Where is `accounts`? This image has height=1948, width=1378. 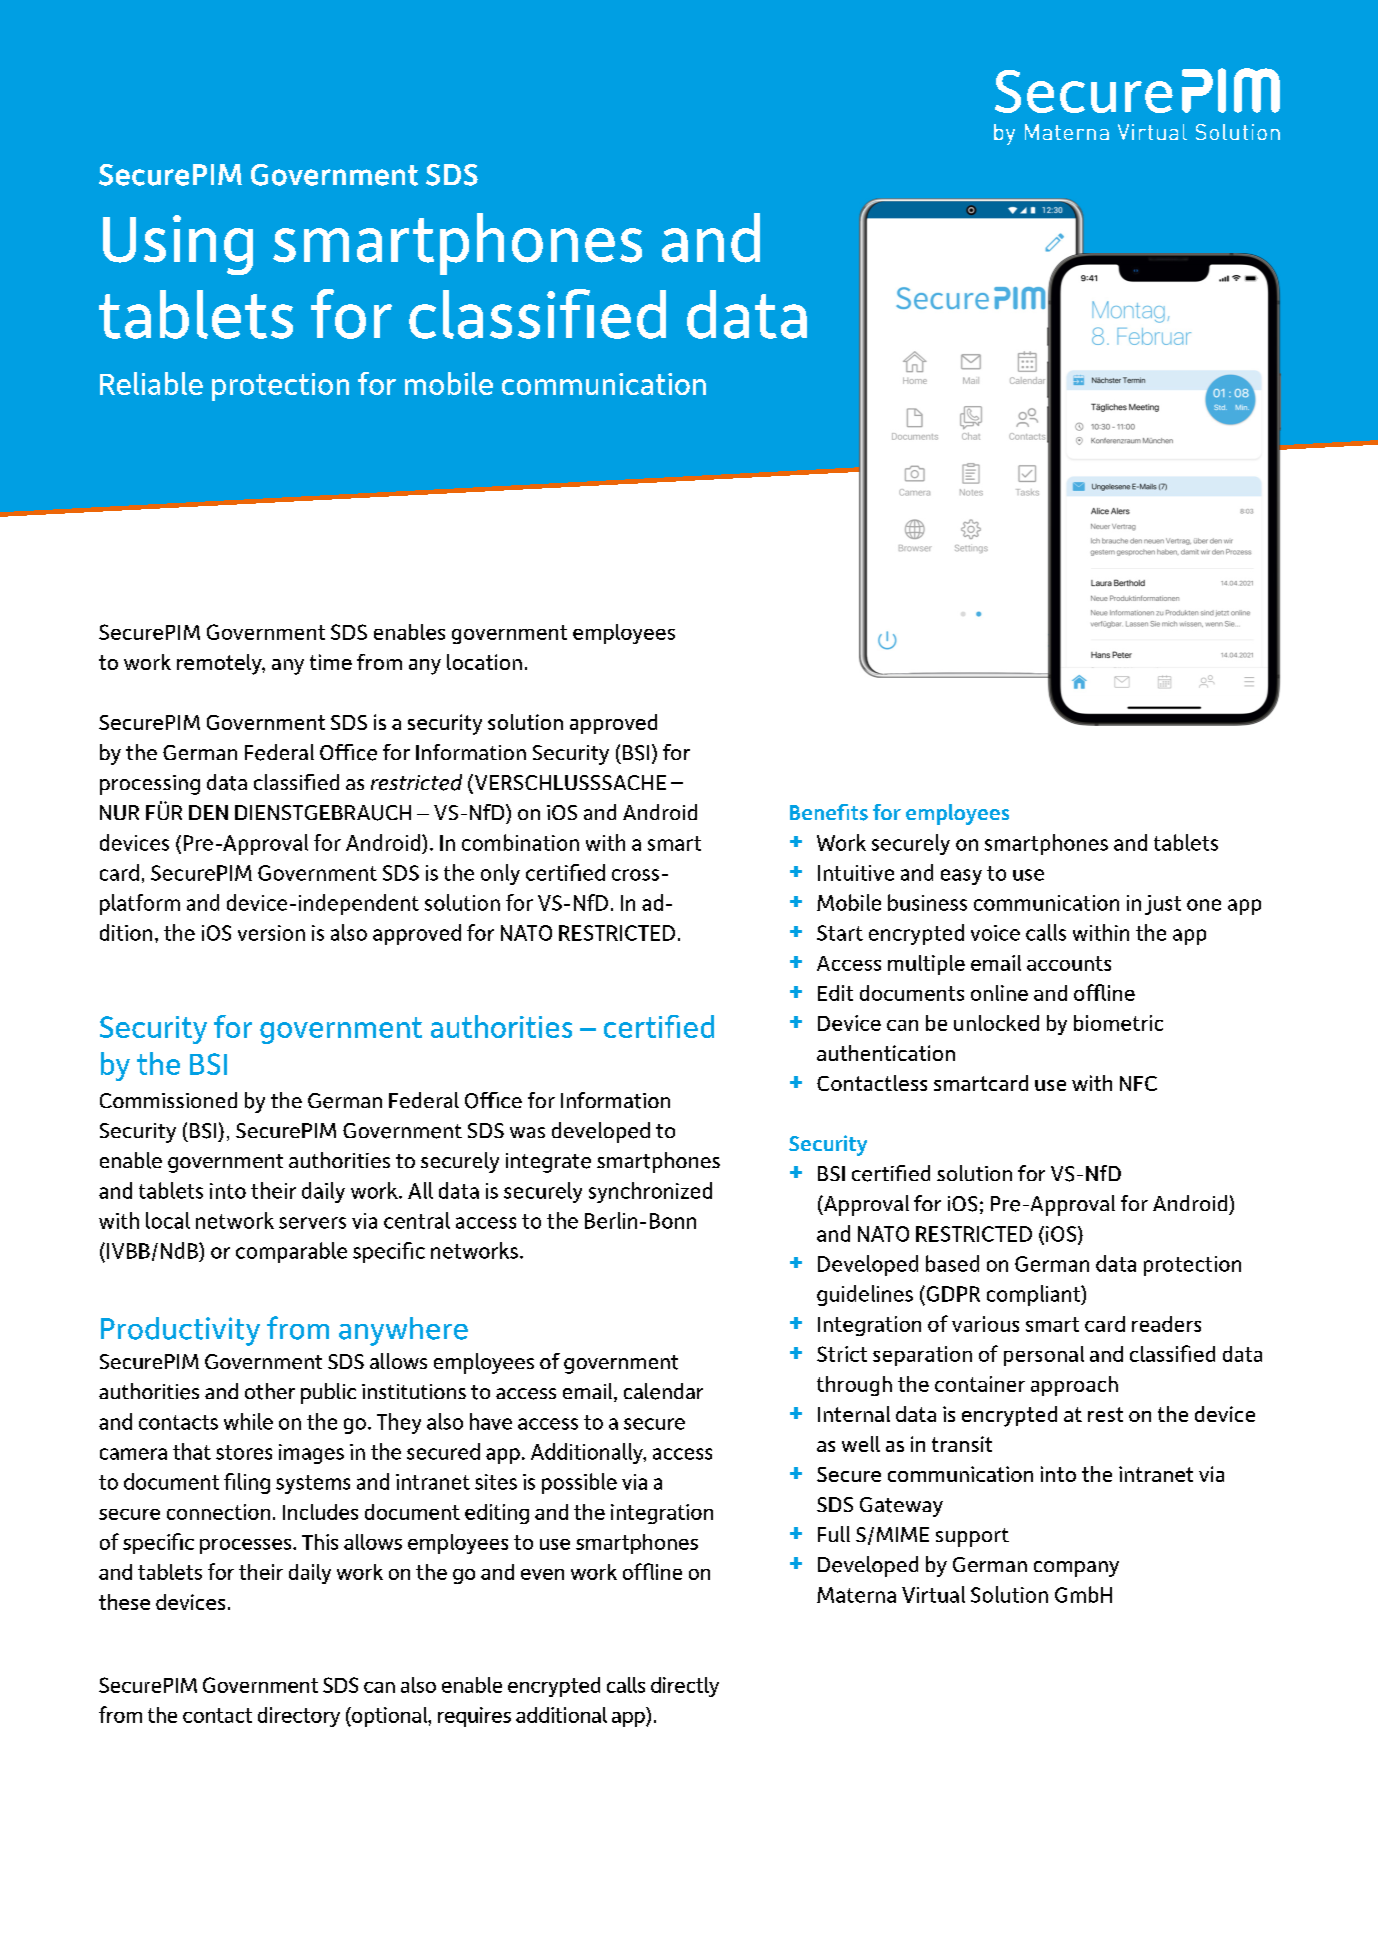 accounts is located at coordinates (1069, 963).
